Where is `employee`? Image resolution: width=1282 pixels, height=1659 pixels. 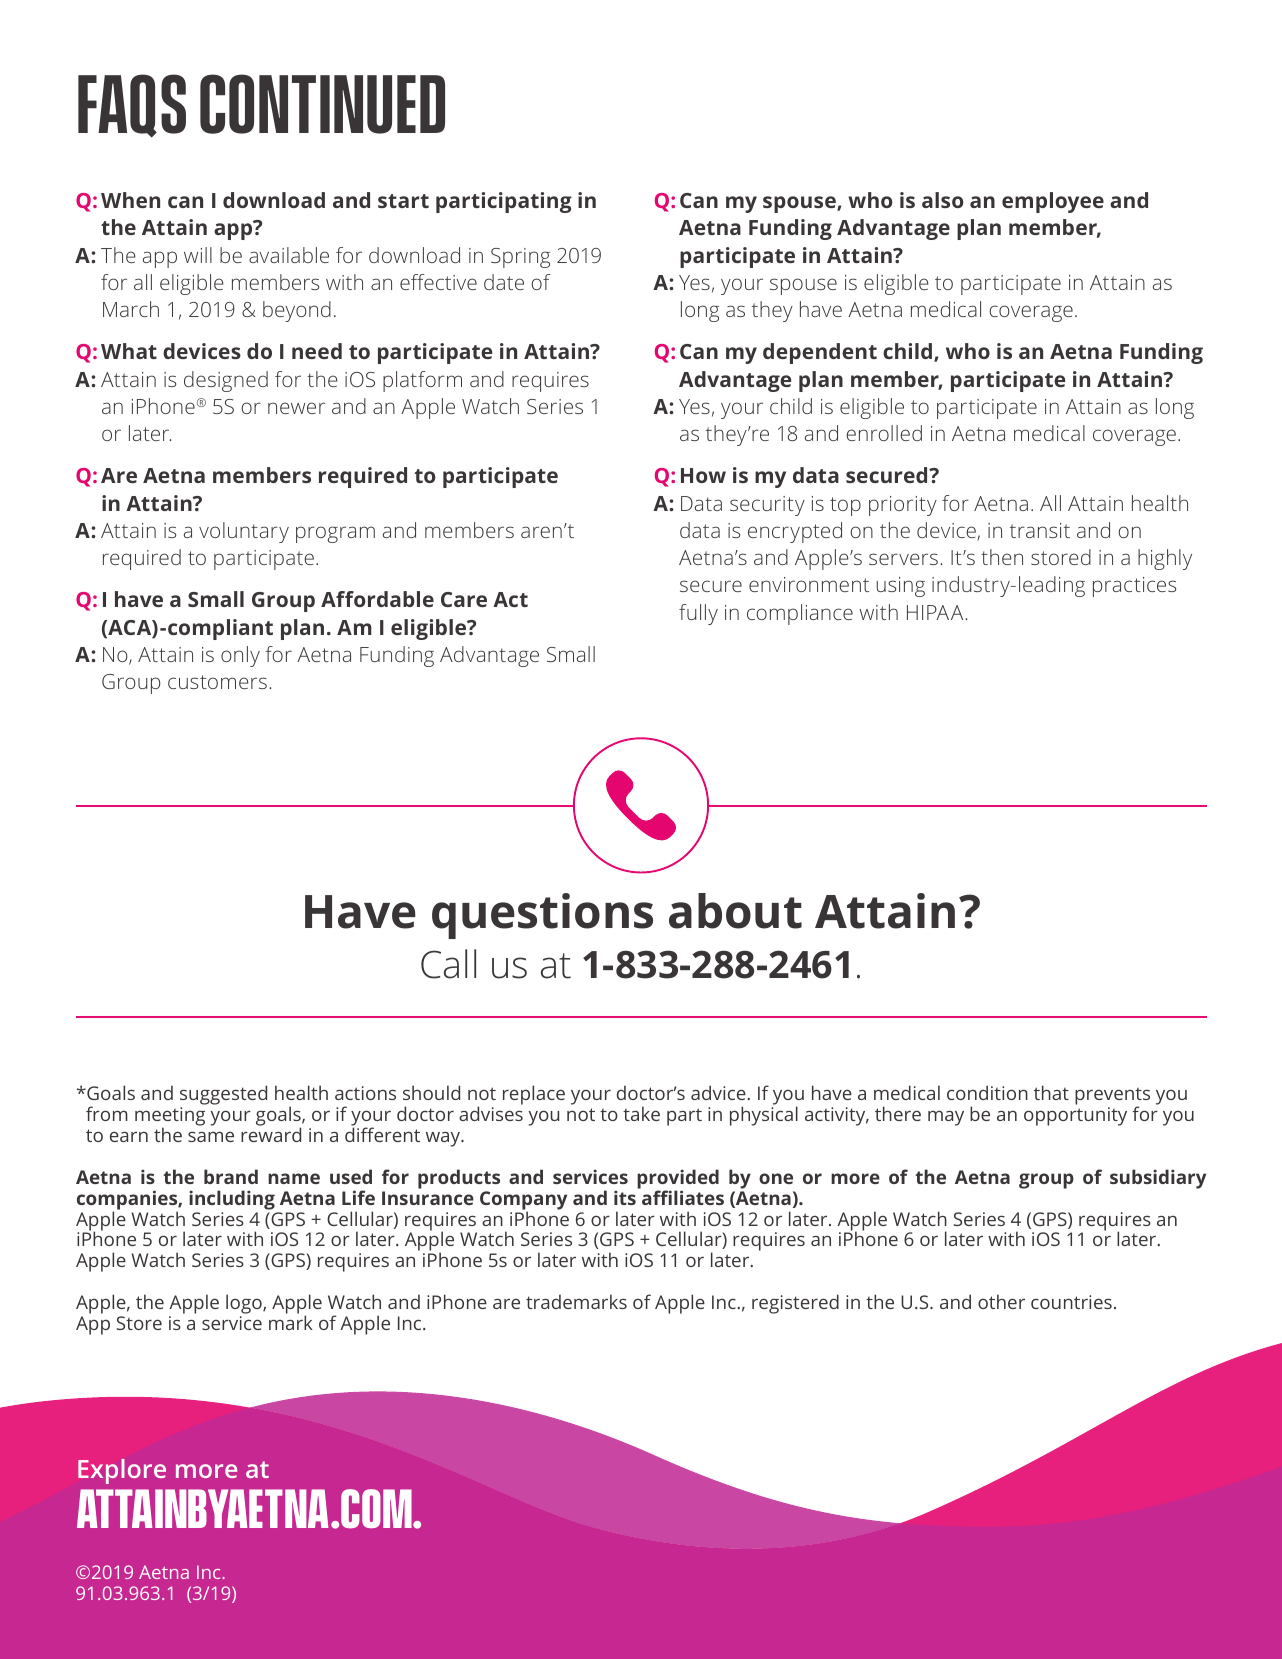
employee is located at coordinates (1053, 202).
